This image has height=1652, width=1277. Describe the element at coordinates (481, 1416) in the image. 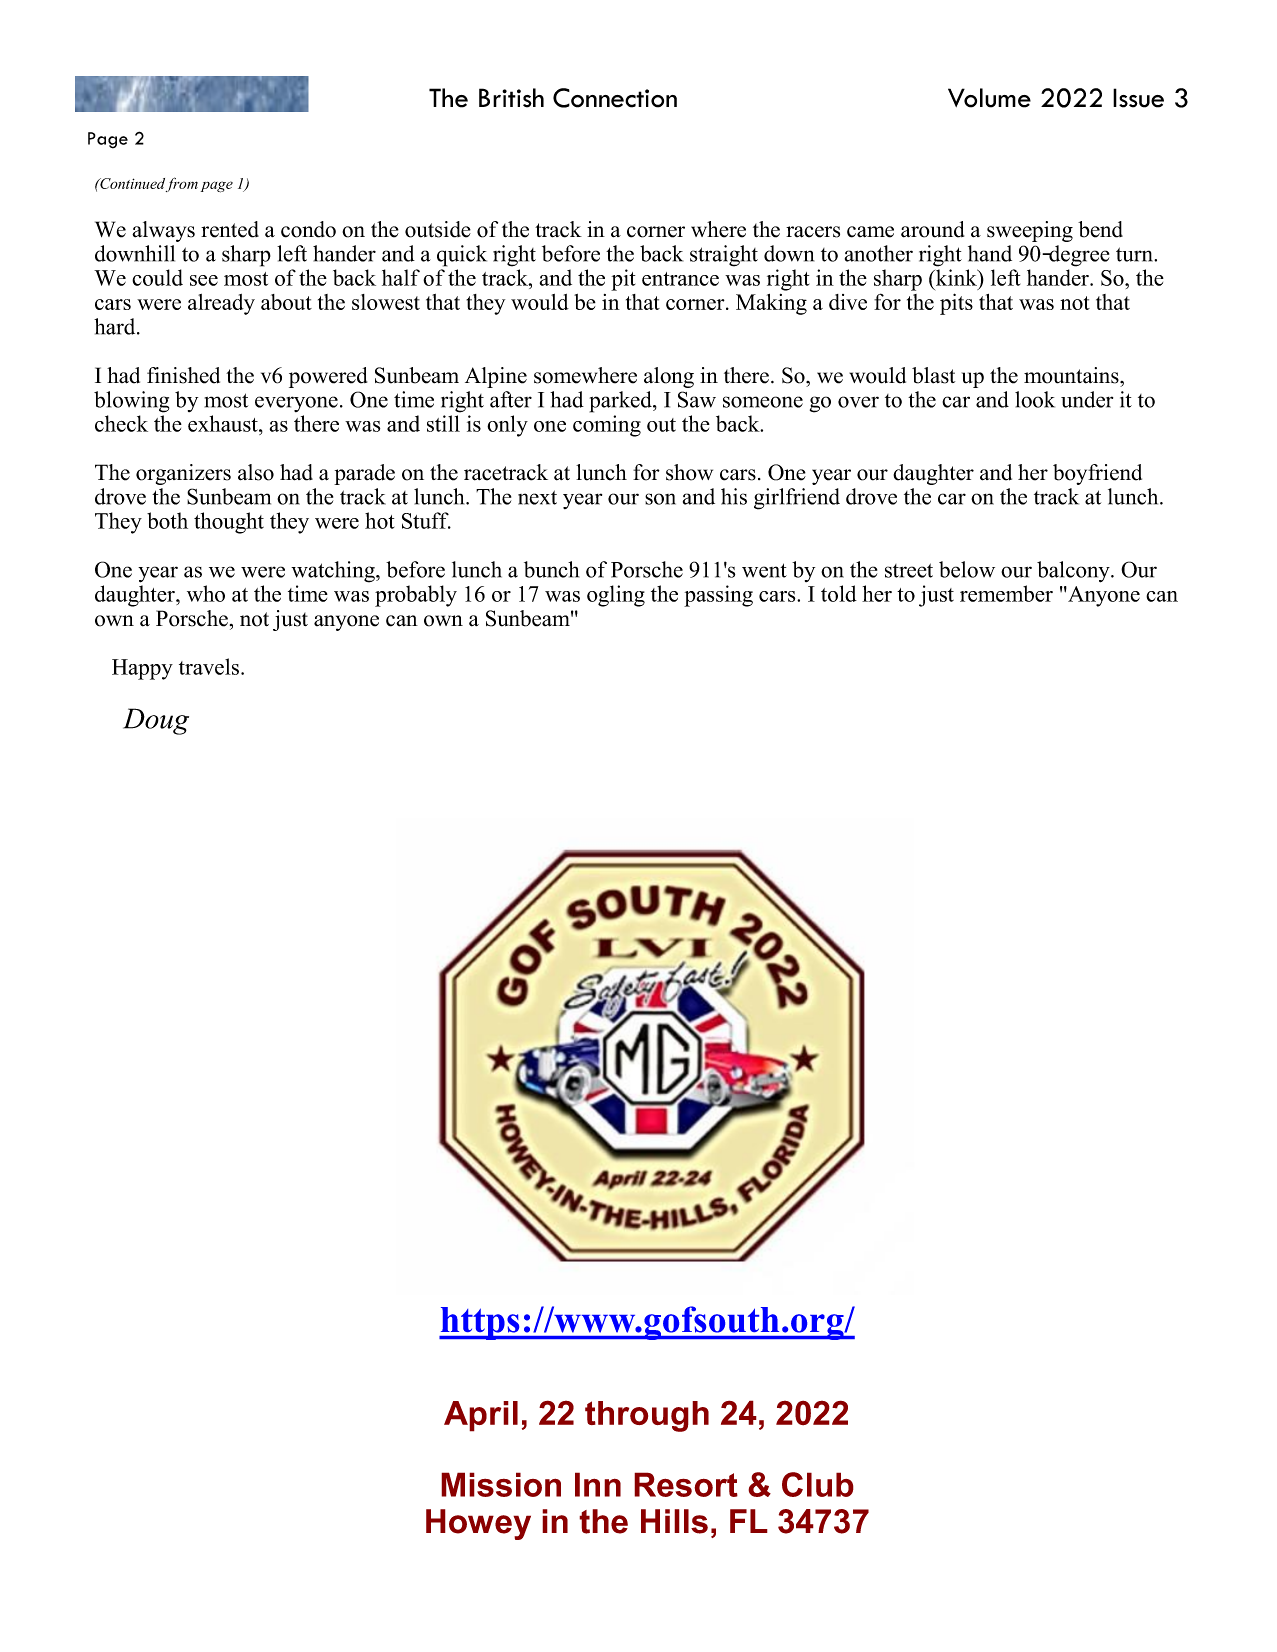

I see `April` at that location.
